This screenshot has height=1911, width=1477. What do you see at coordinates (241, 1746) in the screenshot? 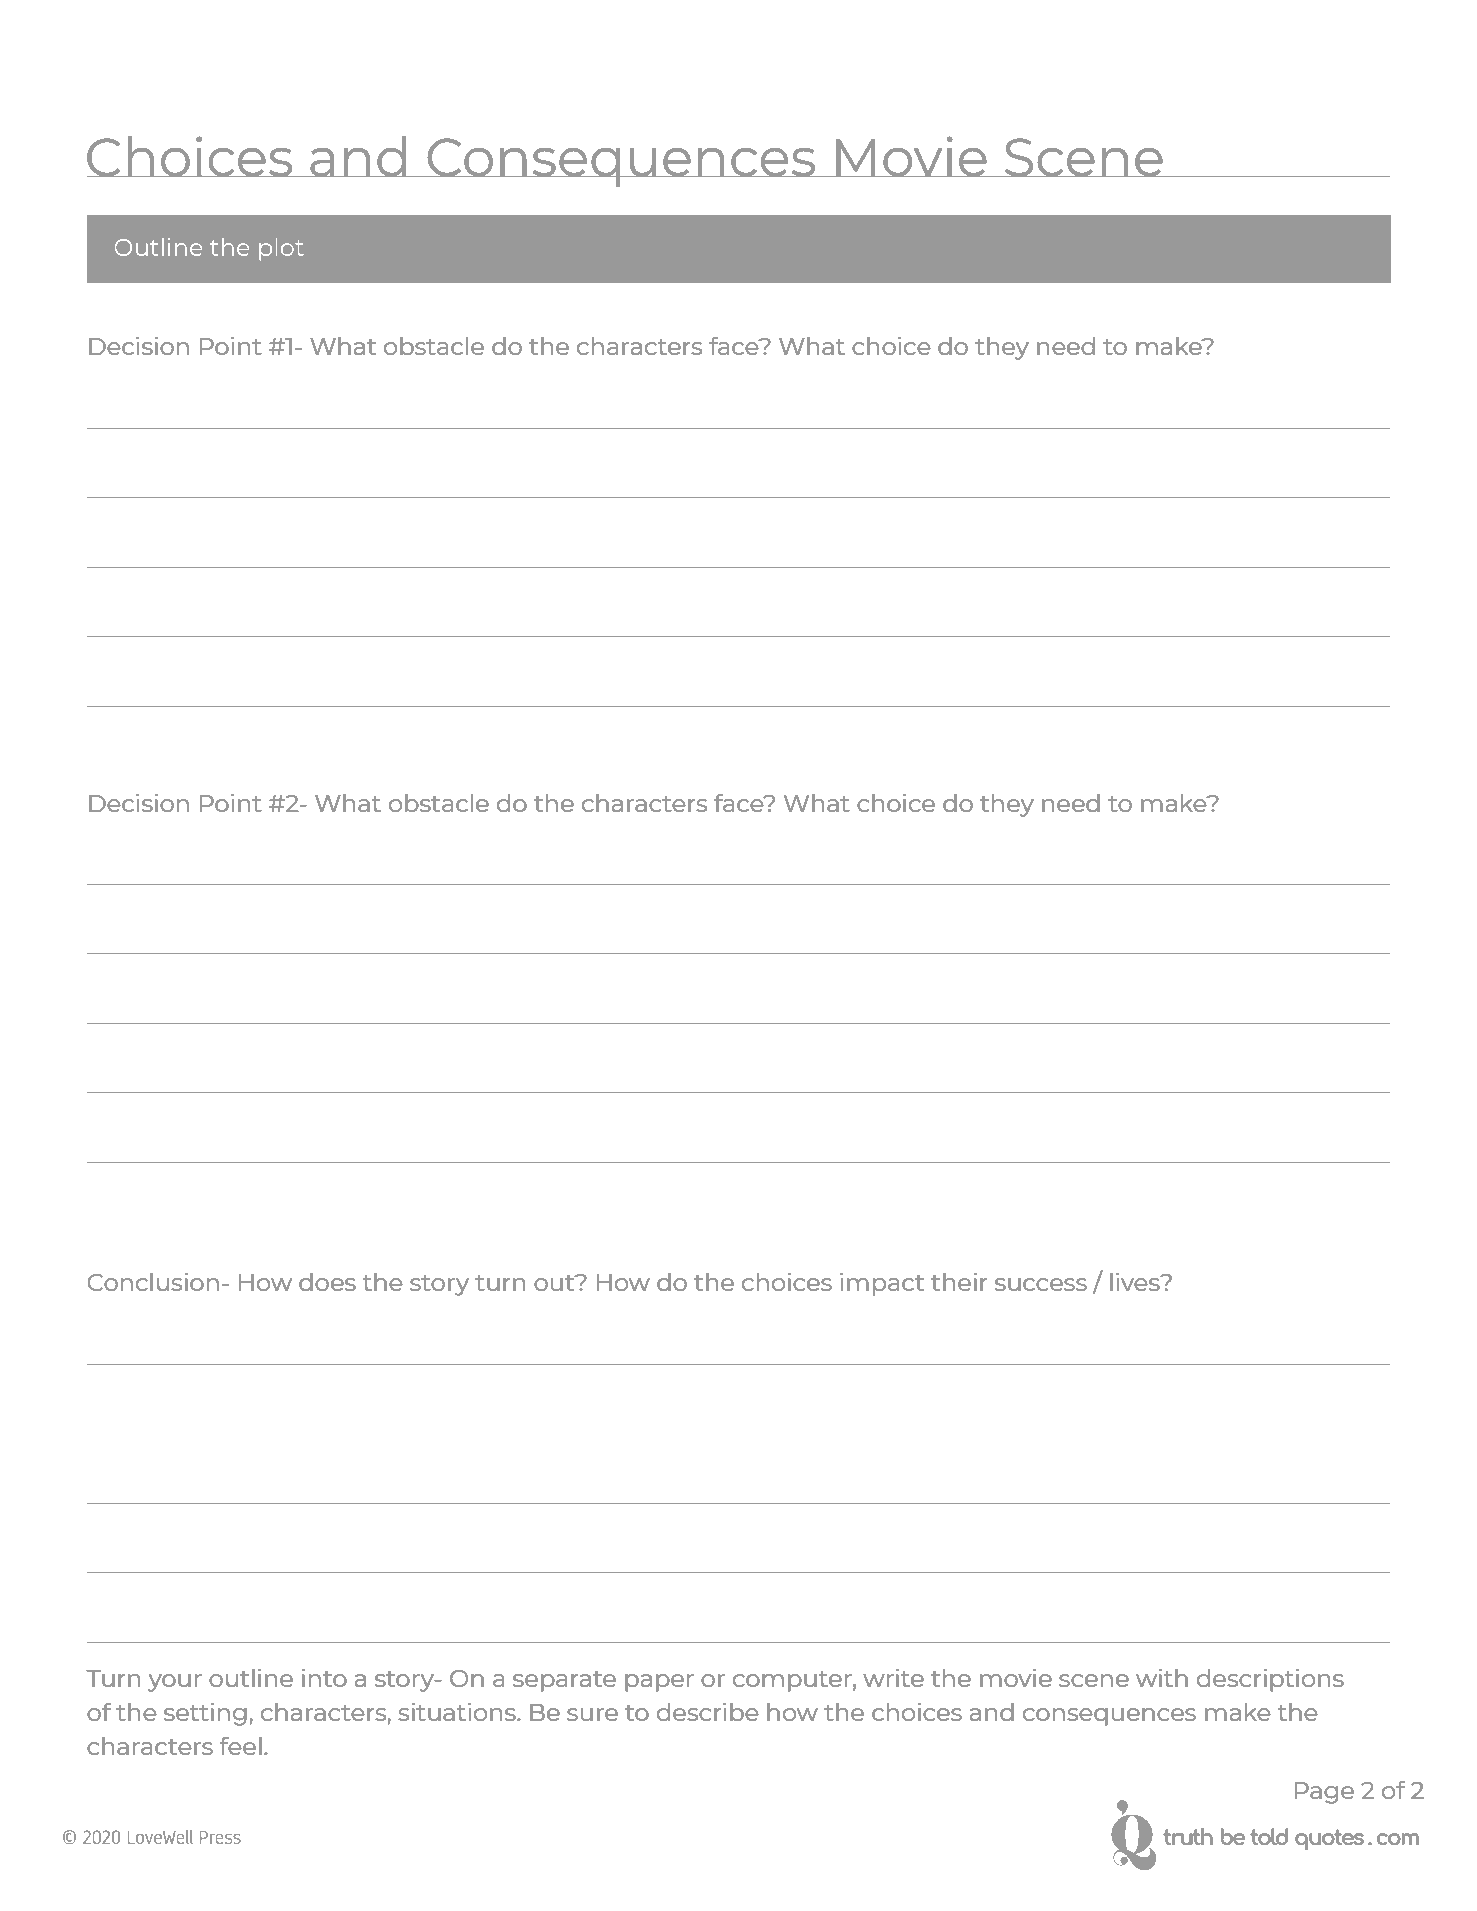
I see `feel` at bounding box center [241, 1746].
